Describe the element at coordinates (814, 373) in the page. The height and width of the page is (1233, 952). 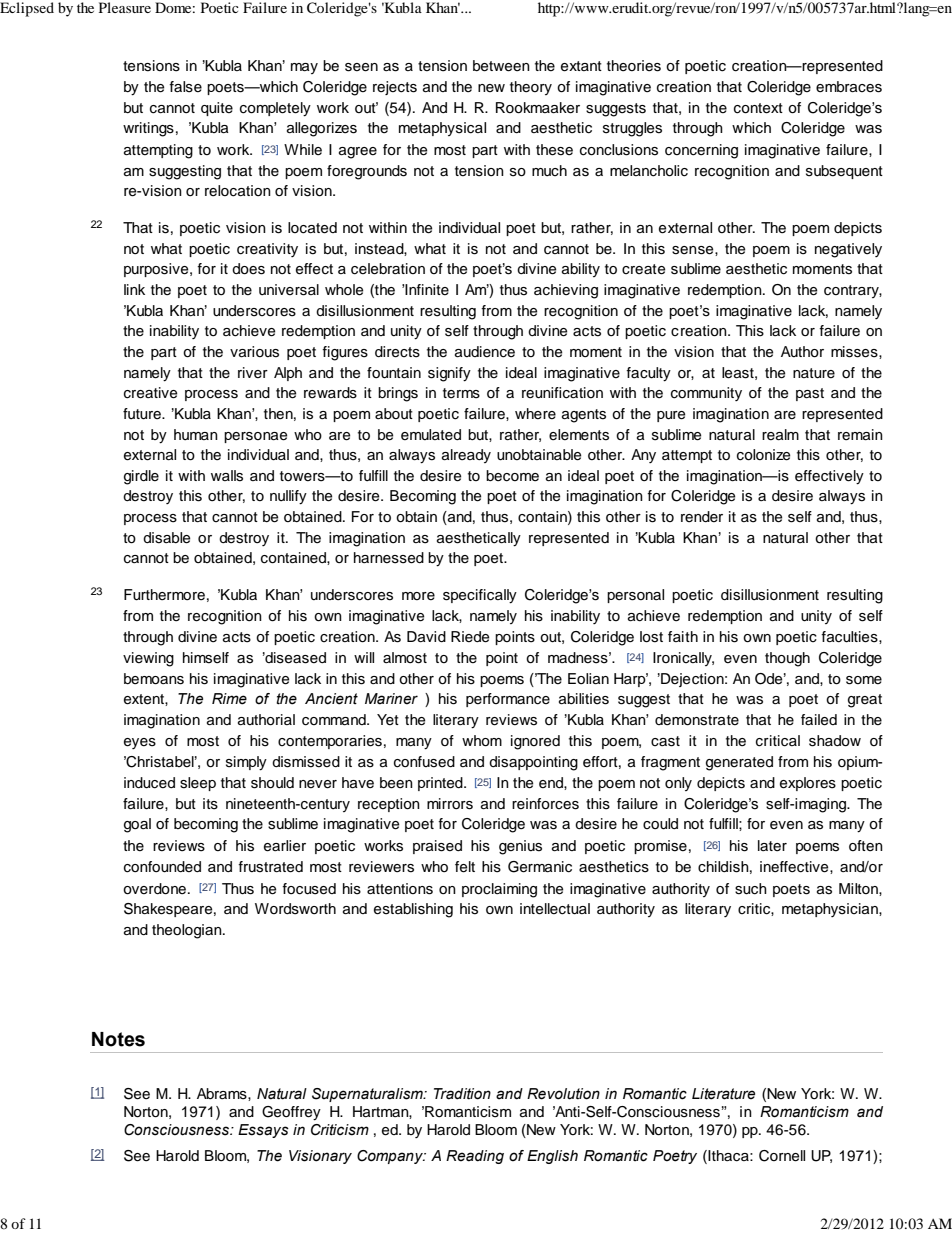
I see `nature` at that location.
